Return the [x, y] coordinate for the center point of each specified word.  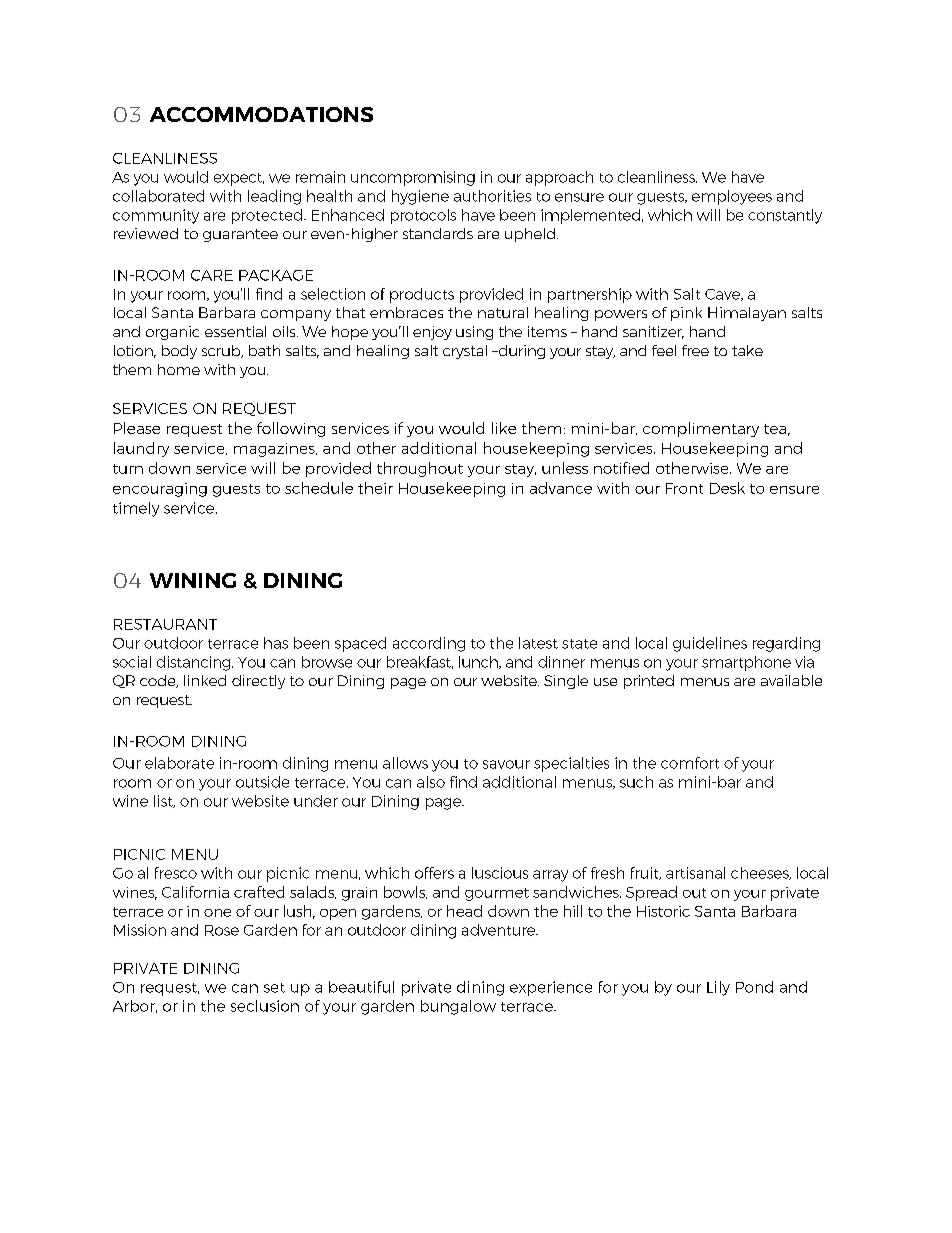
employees [732, 197]
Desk [727, 488]
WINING [193, 580]
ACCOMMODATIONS [261, 114]
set [274, 988]
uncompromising [413, 178]
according [429, 644]
